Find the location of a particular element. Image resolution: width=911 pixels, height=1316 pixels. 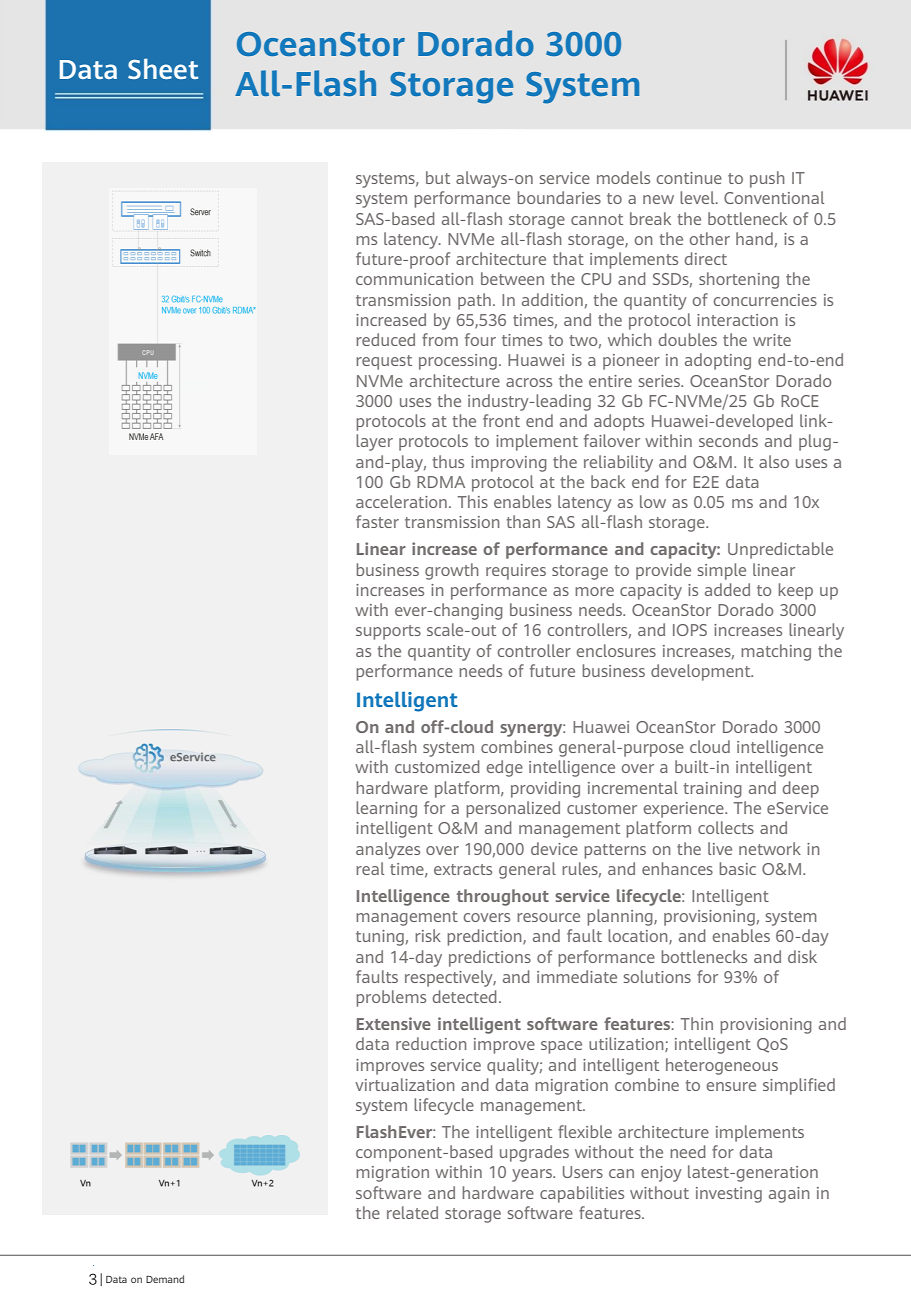

detected is located at coordinates (465, 996).
